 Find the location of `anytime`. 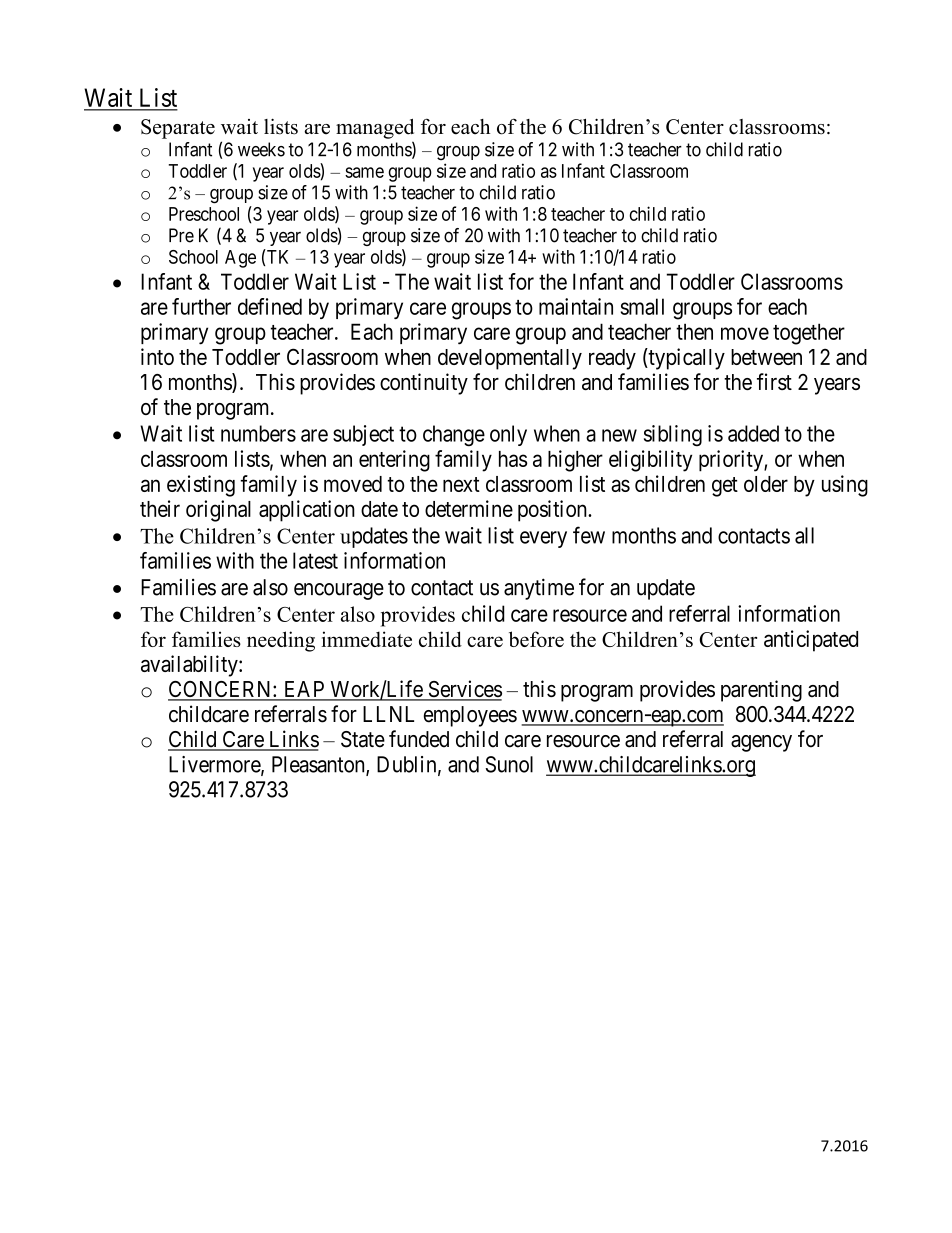

anytime is located at coordinates (539, 589).
